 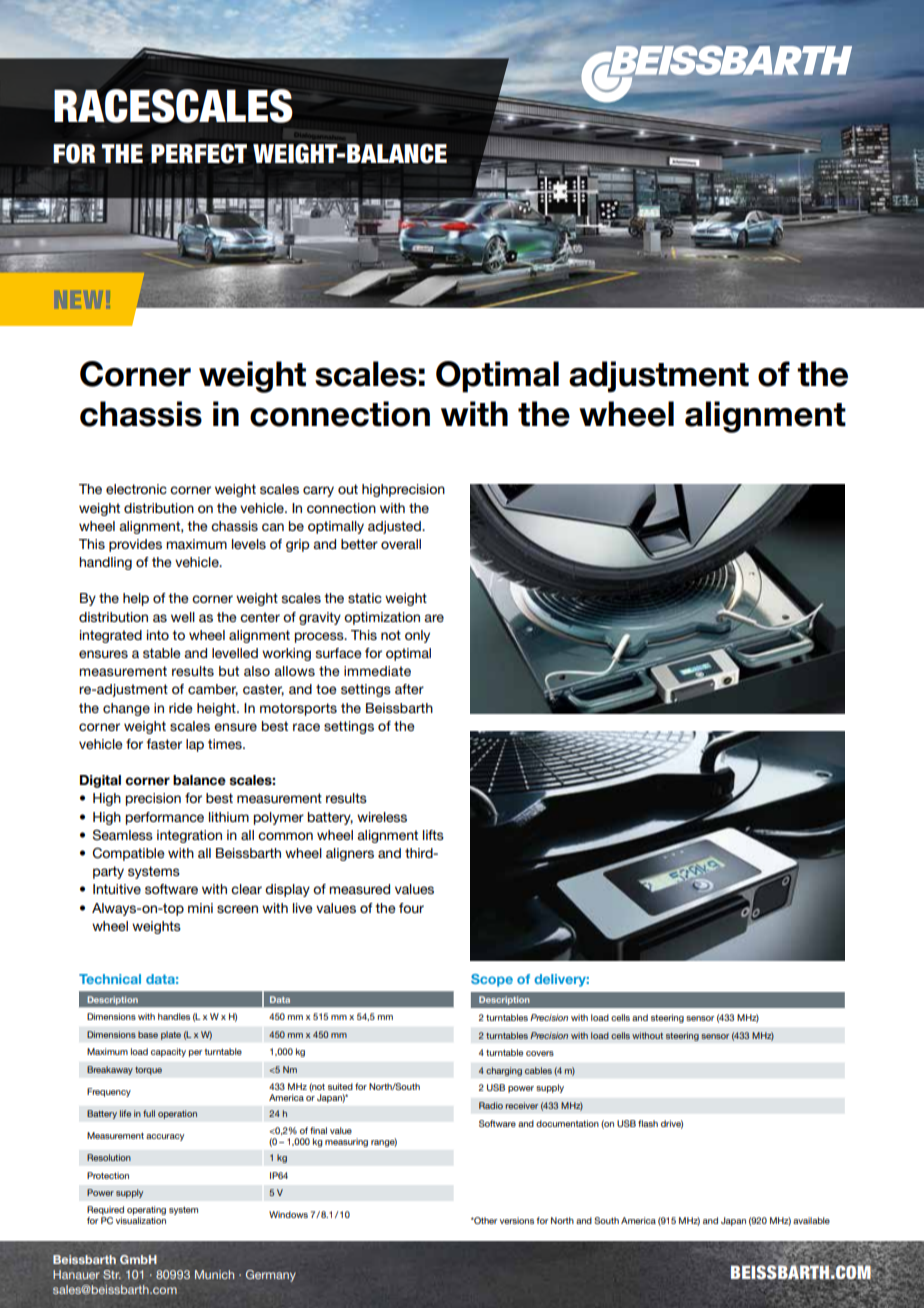 I want to click on PERFECT, so click(x=199, y=153).
